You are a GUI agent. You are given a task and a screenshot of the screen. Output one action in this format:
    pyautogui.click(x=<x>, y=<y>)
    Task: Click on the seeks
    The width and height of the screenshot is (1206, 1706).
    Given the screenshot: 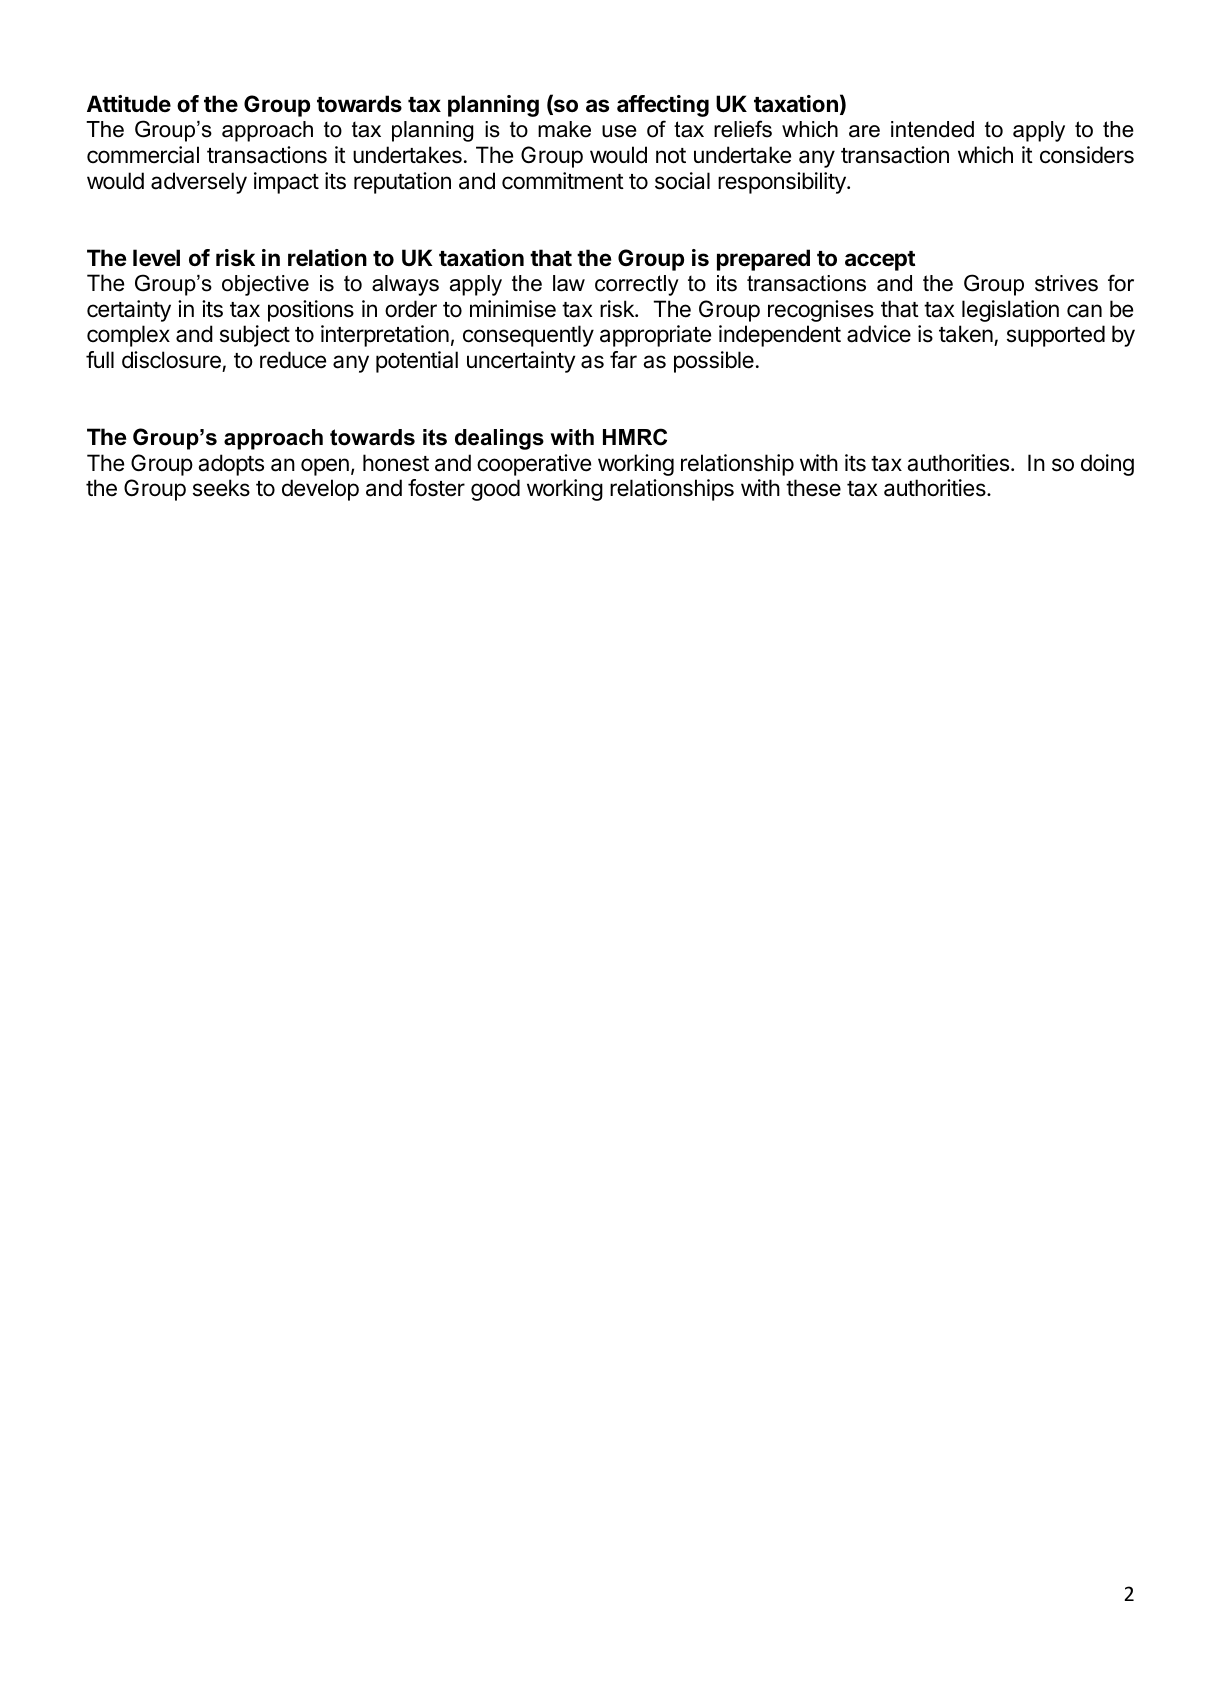 What is the action you would take?
    pyautogui.click(x=221, y=488)
